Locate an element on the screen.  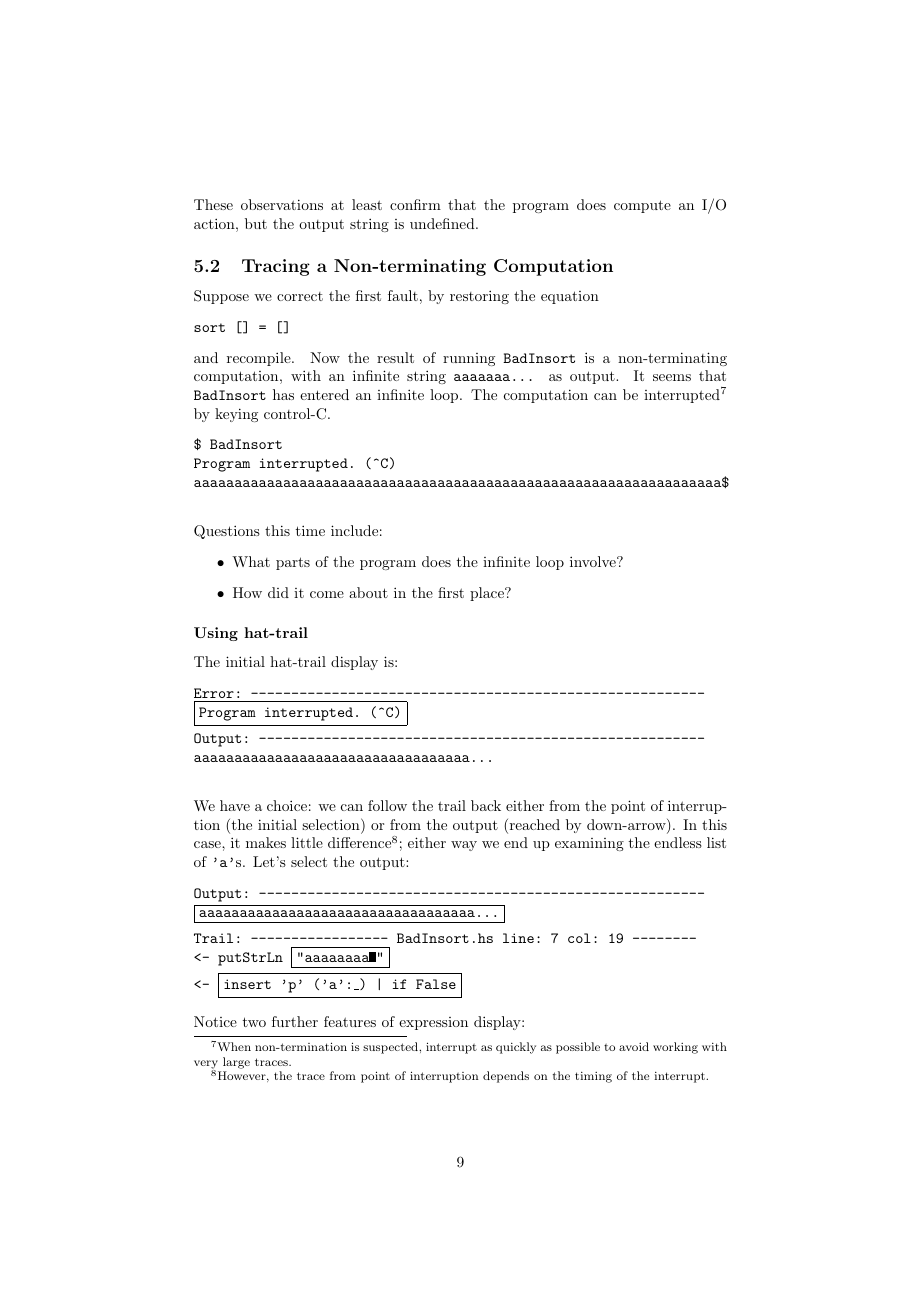
undefined is located at coordinates (443, 223).
